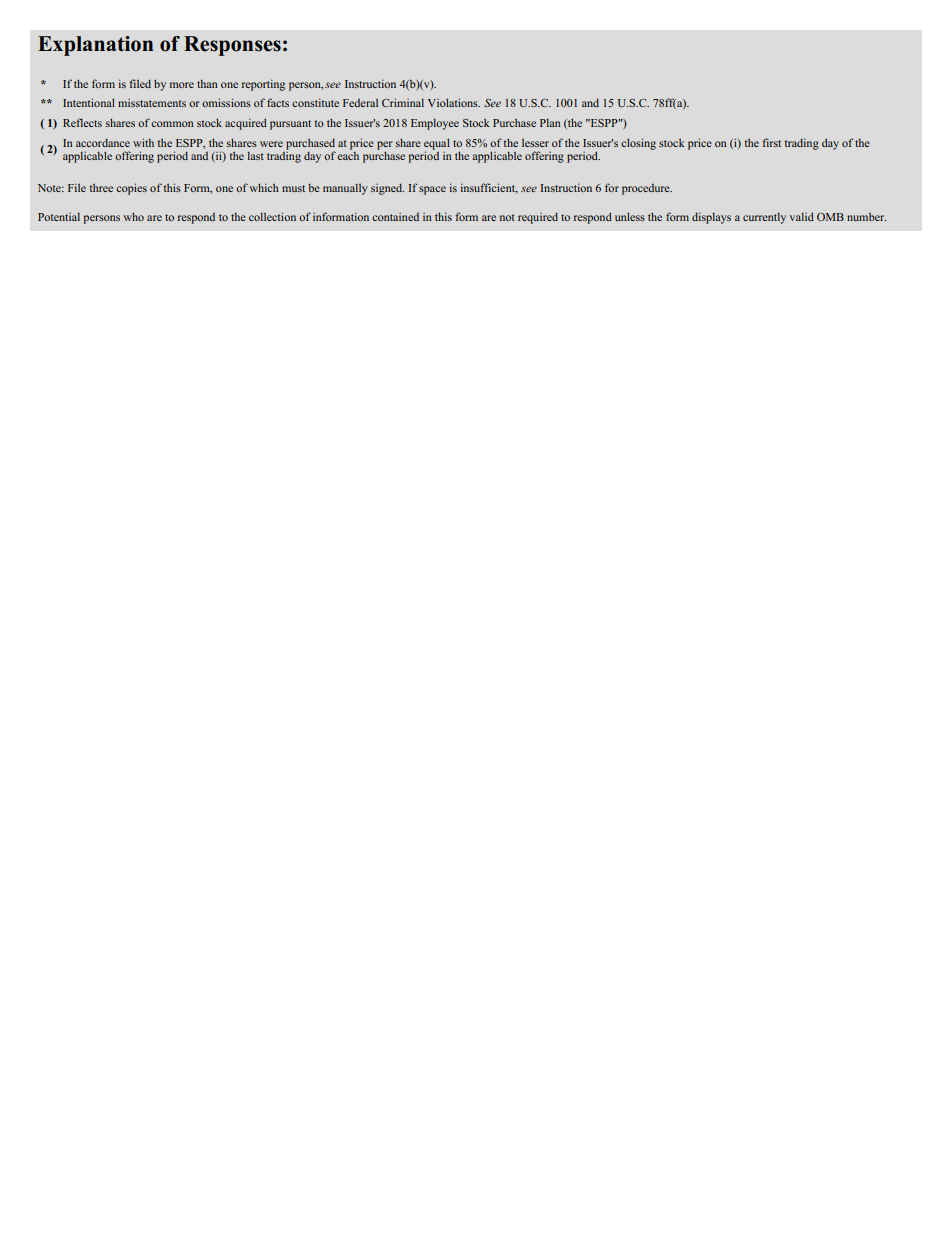 This screenshot has width=952, height=1233. I want to click on last, so click(255, 156).
